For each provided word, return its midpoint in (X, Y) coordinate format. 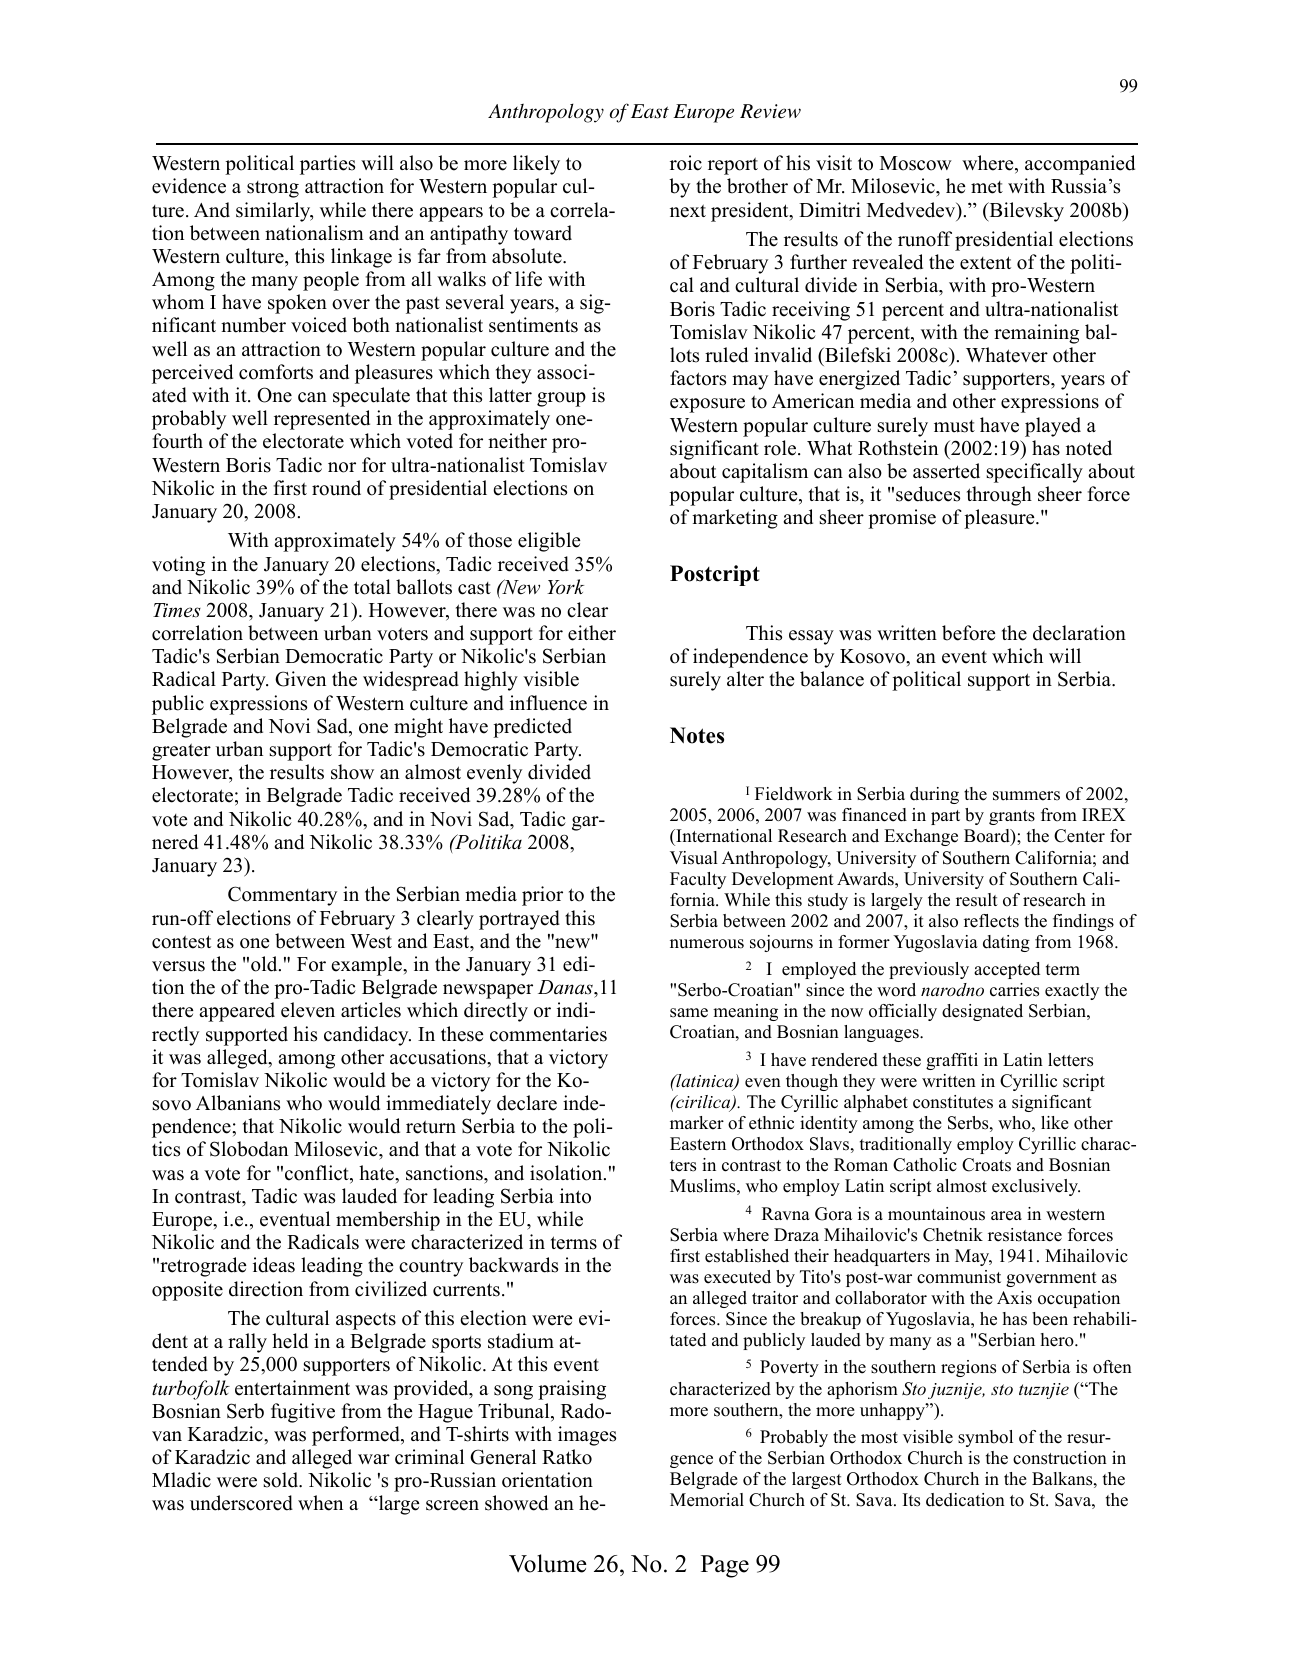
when (320, 1503)
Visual (694, 858)
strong (273, 189)
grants (1012, 817)
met (987, 187)
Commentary (282, 896)
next (688, 211)
